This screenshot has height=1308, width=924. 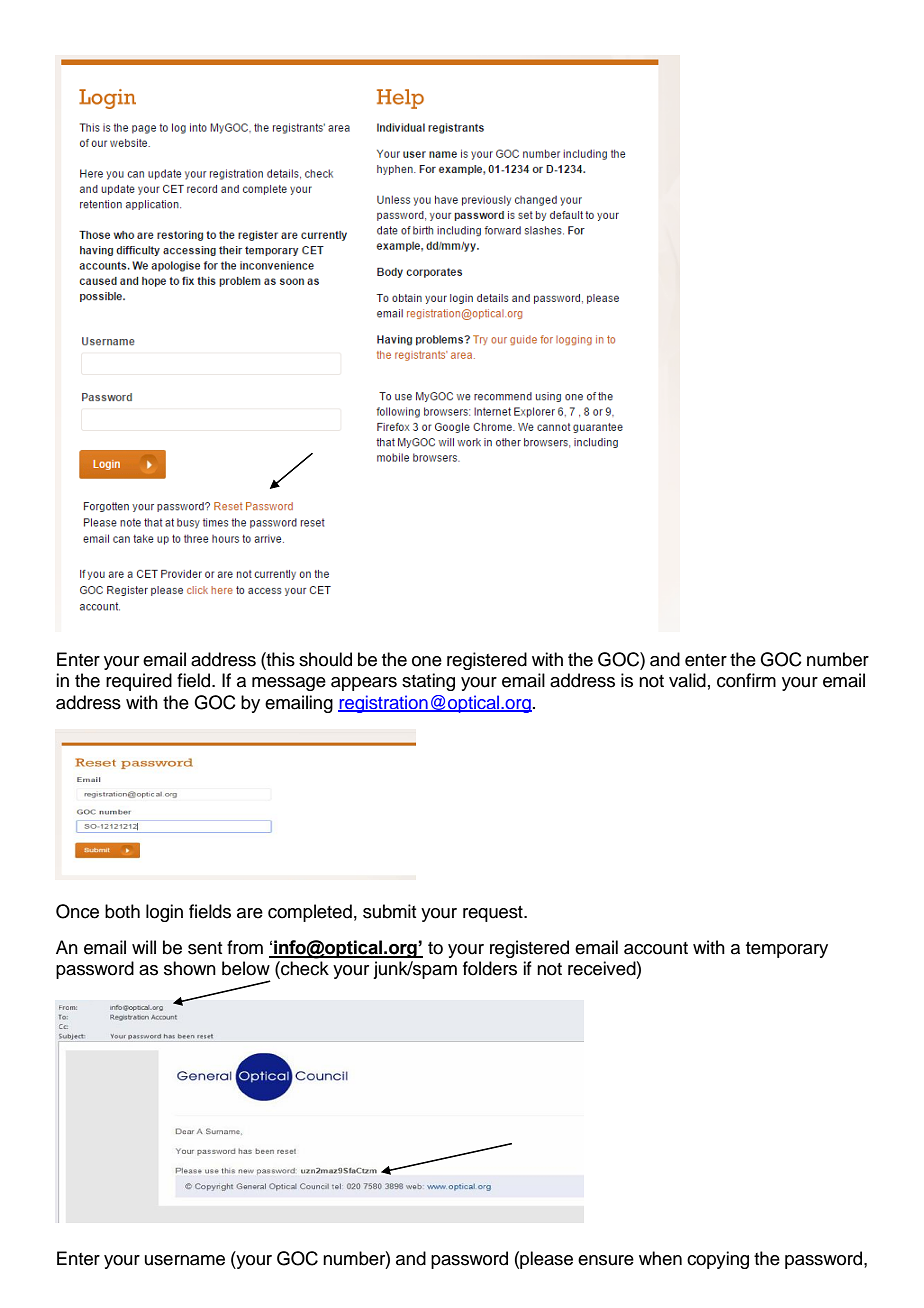 What do you see at coordinates (428, 682) in the screenshot?
I see `stating` at bounding box center [428, 682].
